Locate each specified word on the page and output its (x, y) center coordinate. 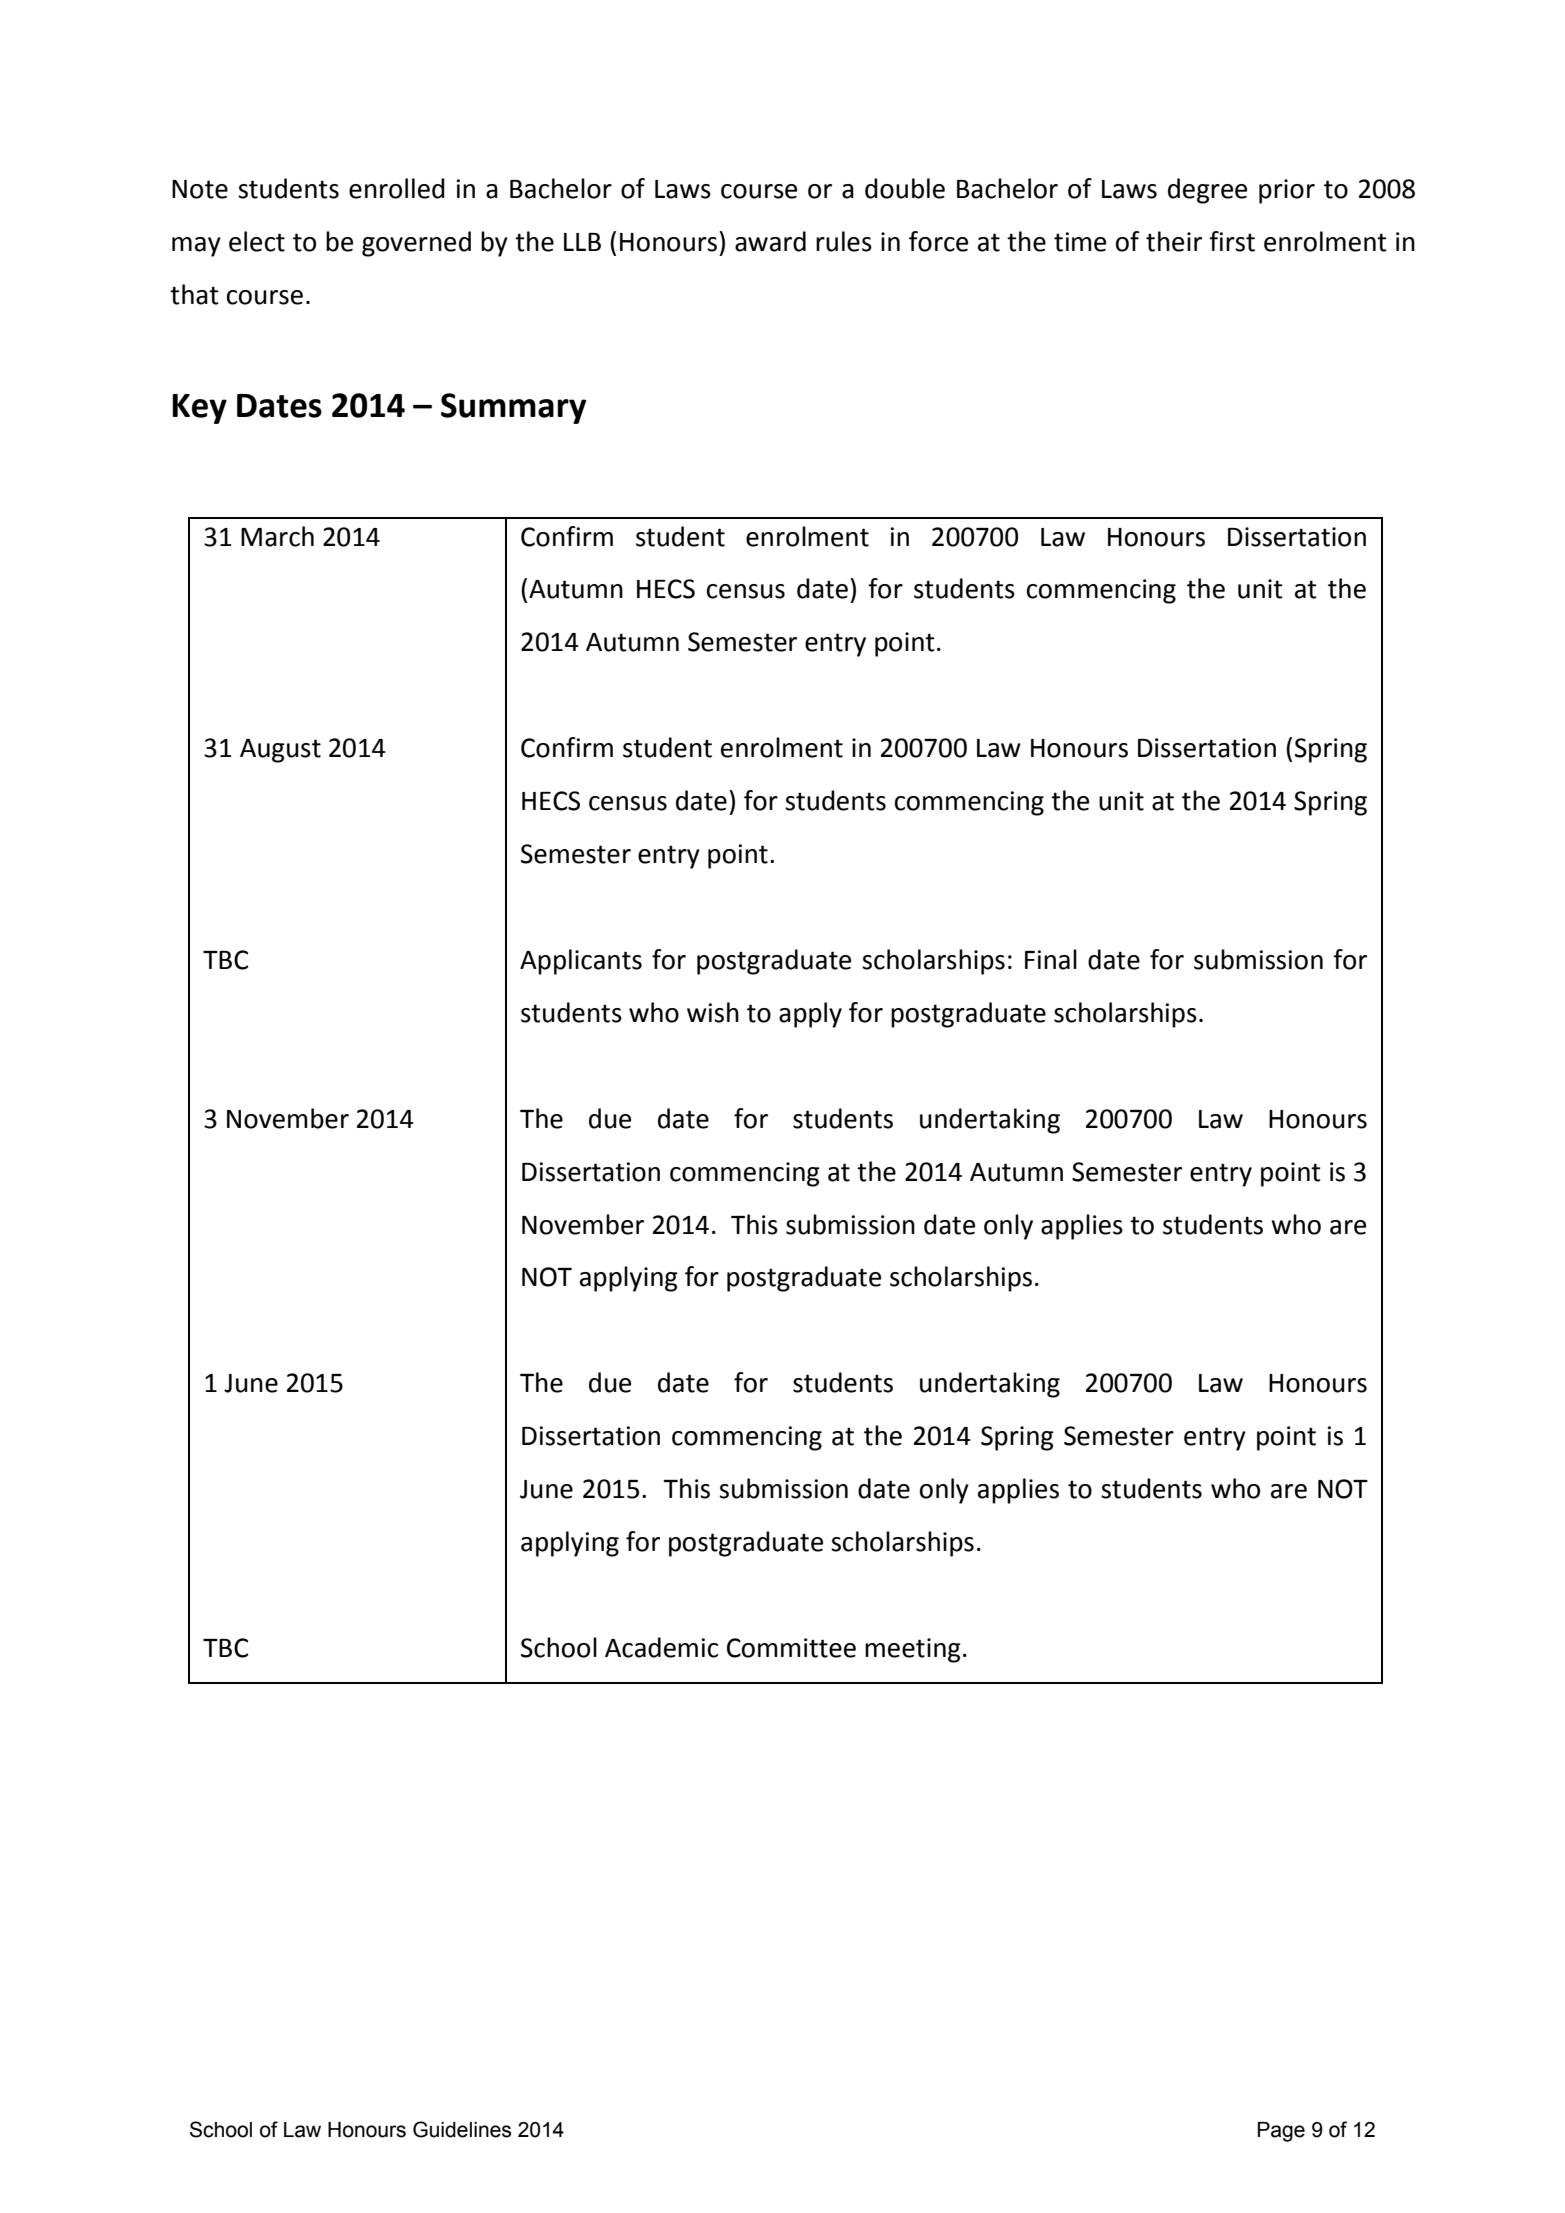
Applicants (581, 962)
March (277, 536)
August (280, 751)
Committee (791, 1648)
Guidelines (462, 2129)
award (770, 241)
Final (1051, 959)
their (1174, 241)
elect (257, 241)
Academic (661, 1647)
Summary (513, 408)
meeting (913, 1650)
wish (713, 1012)
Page (1281, 2132)
